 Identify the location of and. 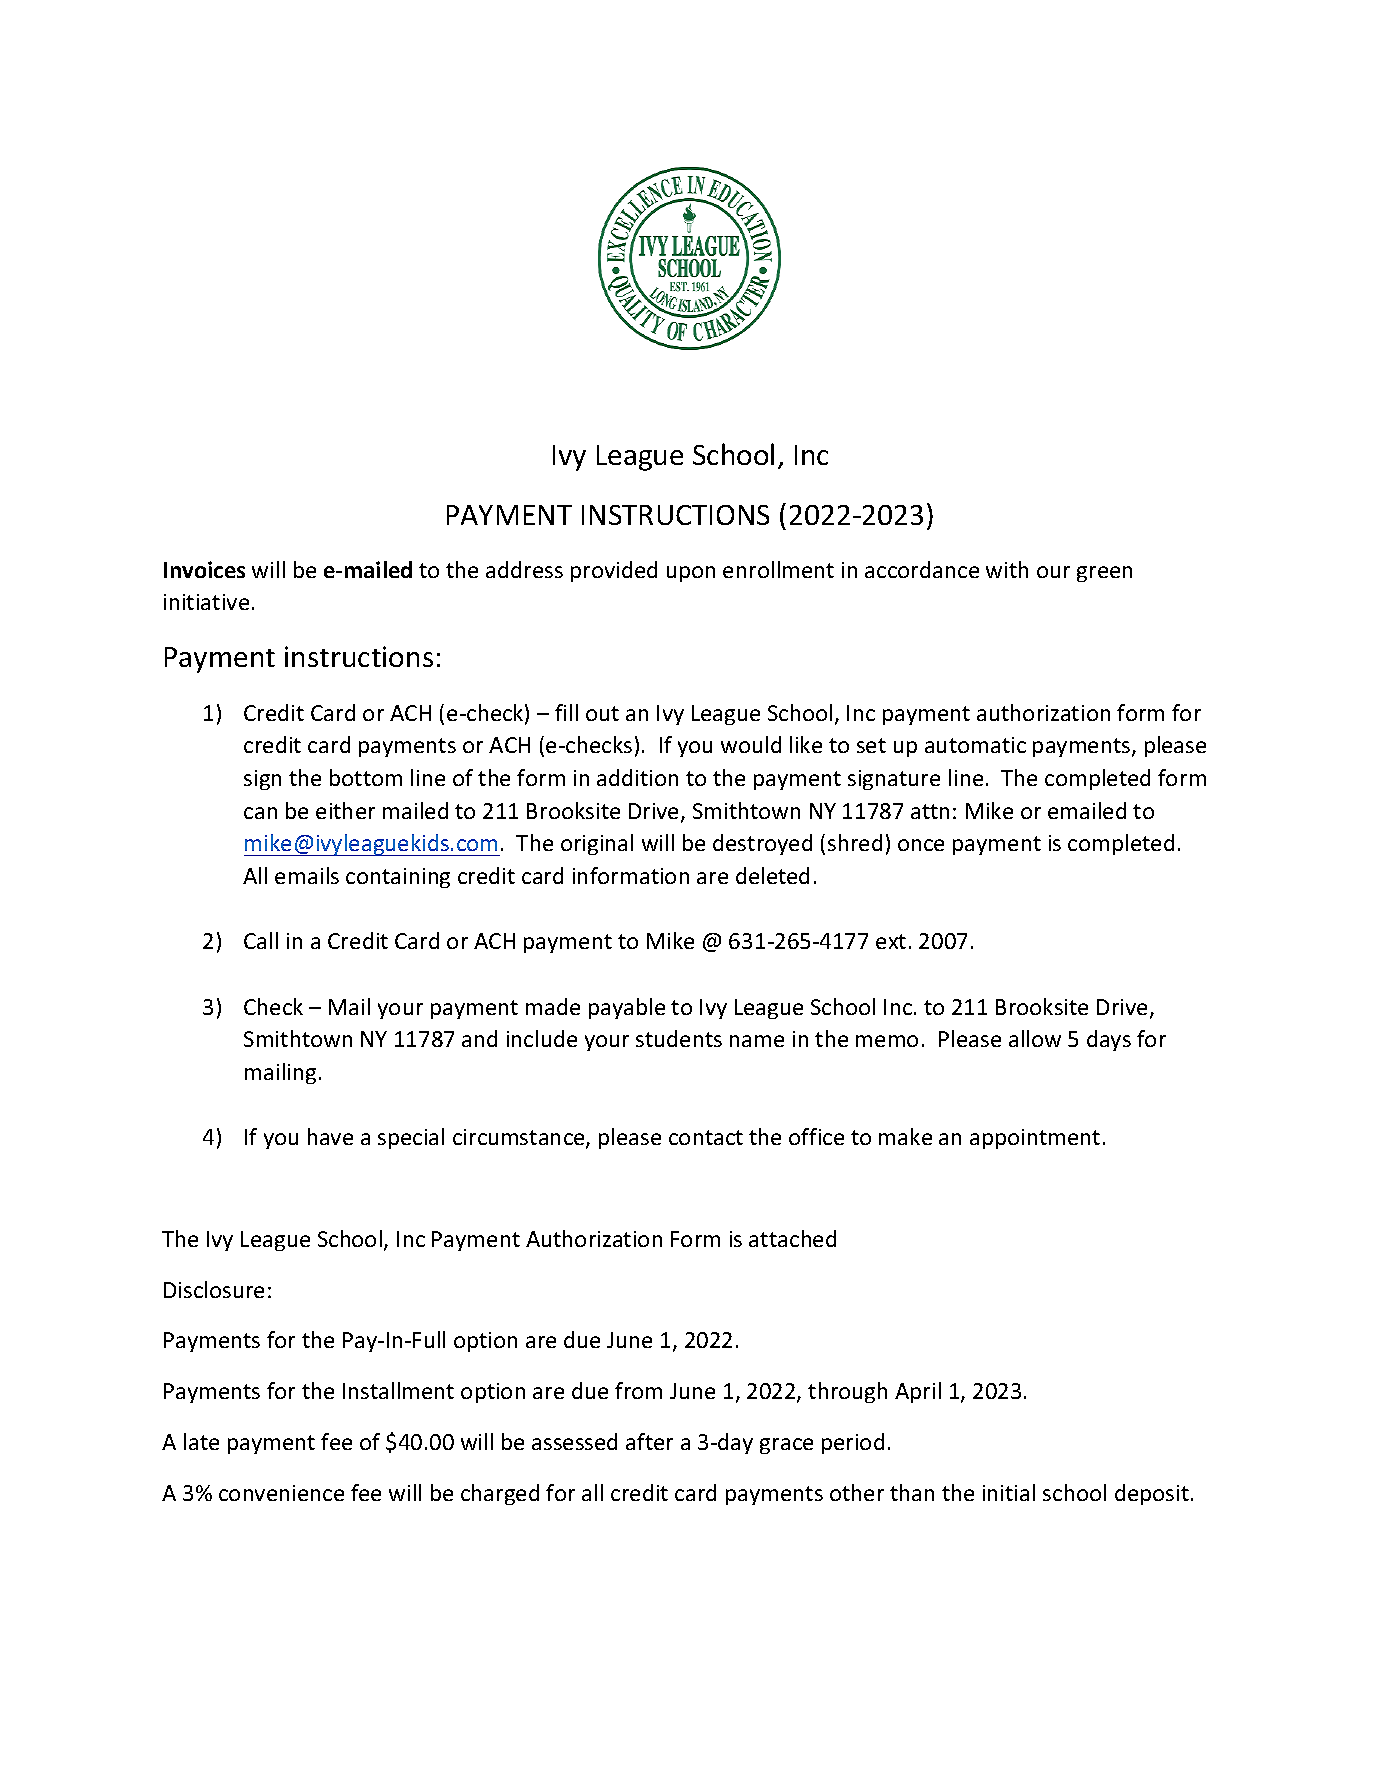
(479, 1038).
